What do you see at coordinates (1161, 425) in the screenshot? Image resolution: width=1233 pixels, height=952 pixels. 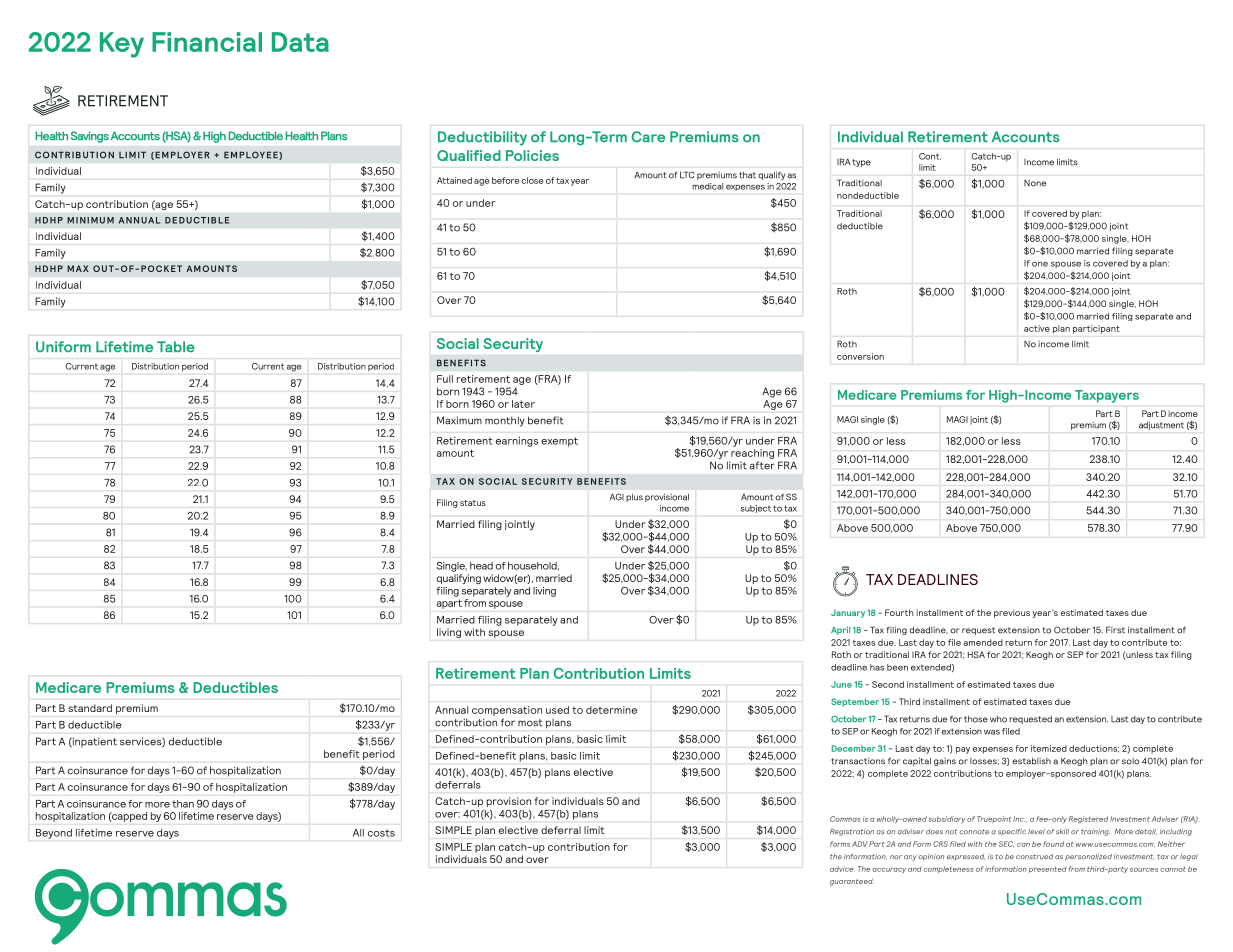 I see `adjustment` at bounding box center [1161, 425].
